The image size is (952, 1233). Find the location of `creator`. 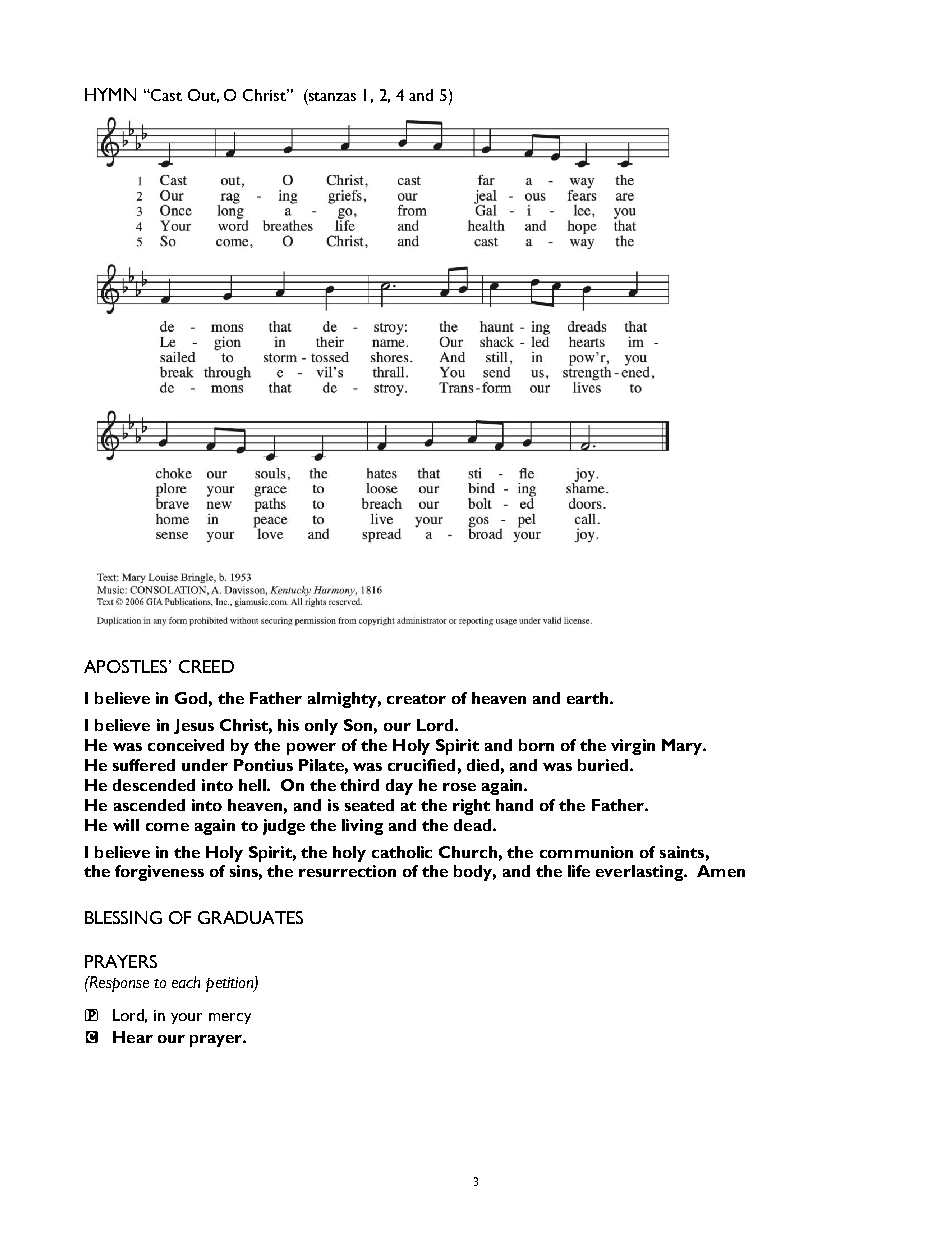

creator is located at coordinates (416, 699).
